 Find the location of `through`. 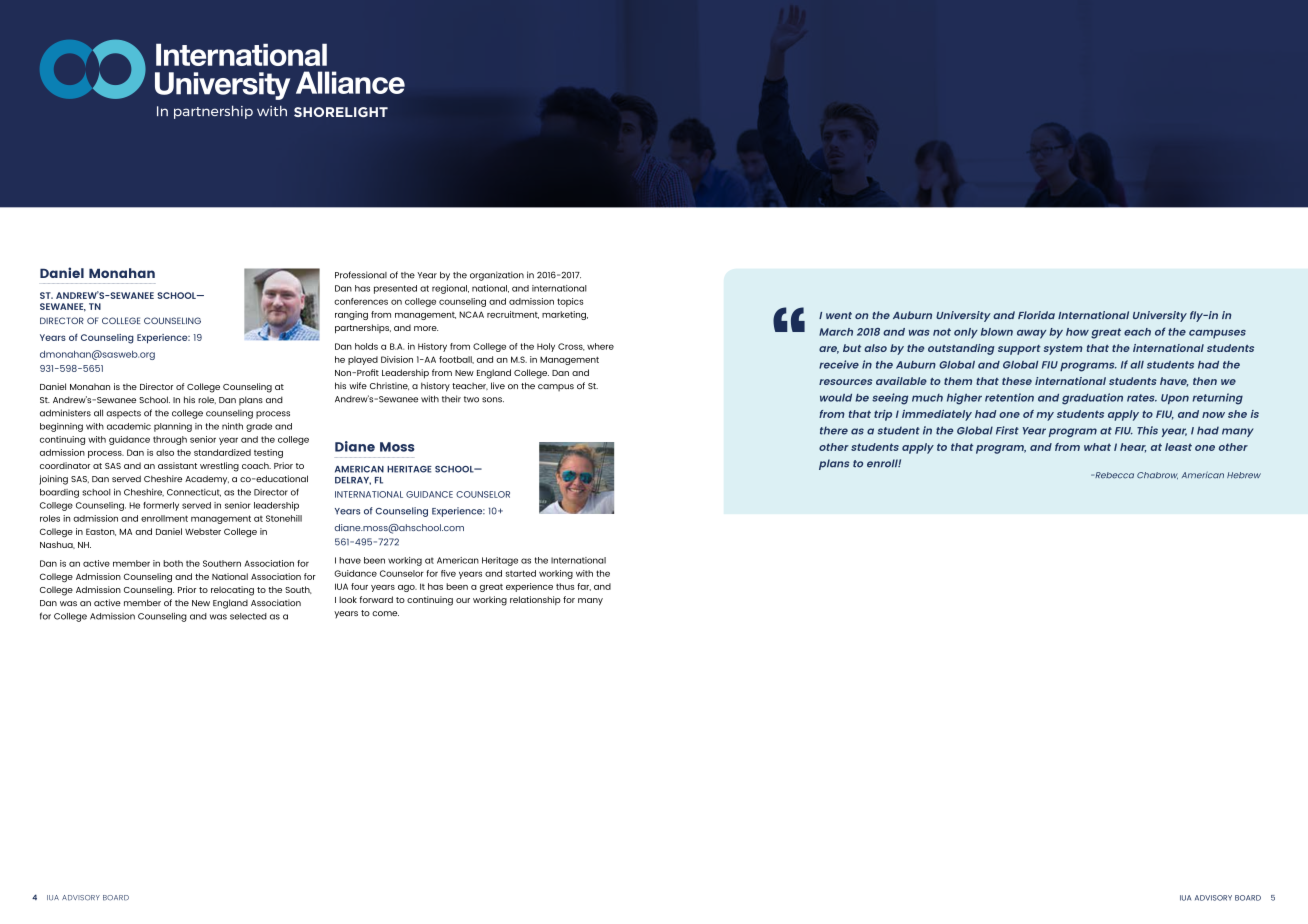

through is located at coordinates (170, 440).
